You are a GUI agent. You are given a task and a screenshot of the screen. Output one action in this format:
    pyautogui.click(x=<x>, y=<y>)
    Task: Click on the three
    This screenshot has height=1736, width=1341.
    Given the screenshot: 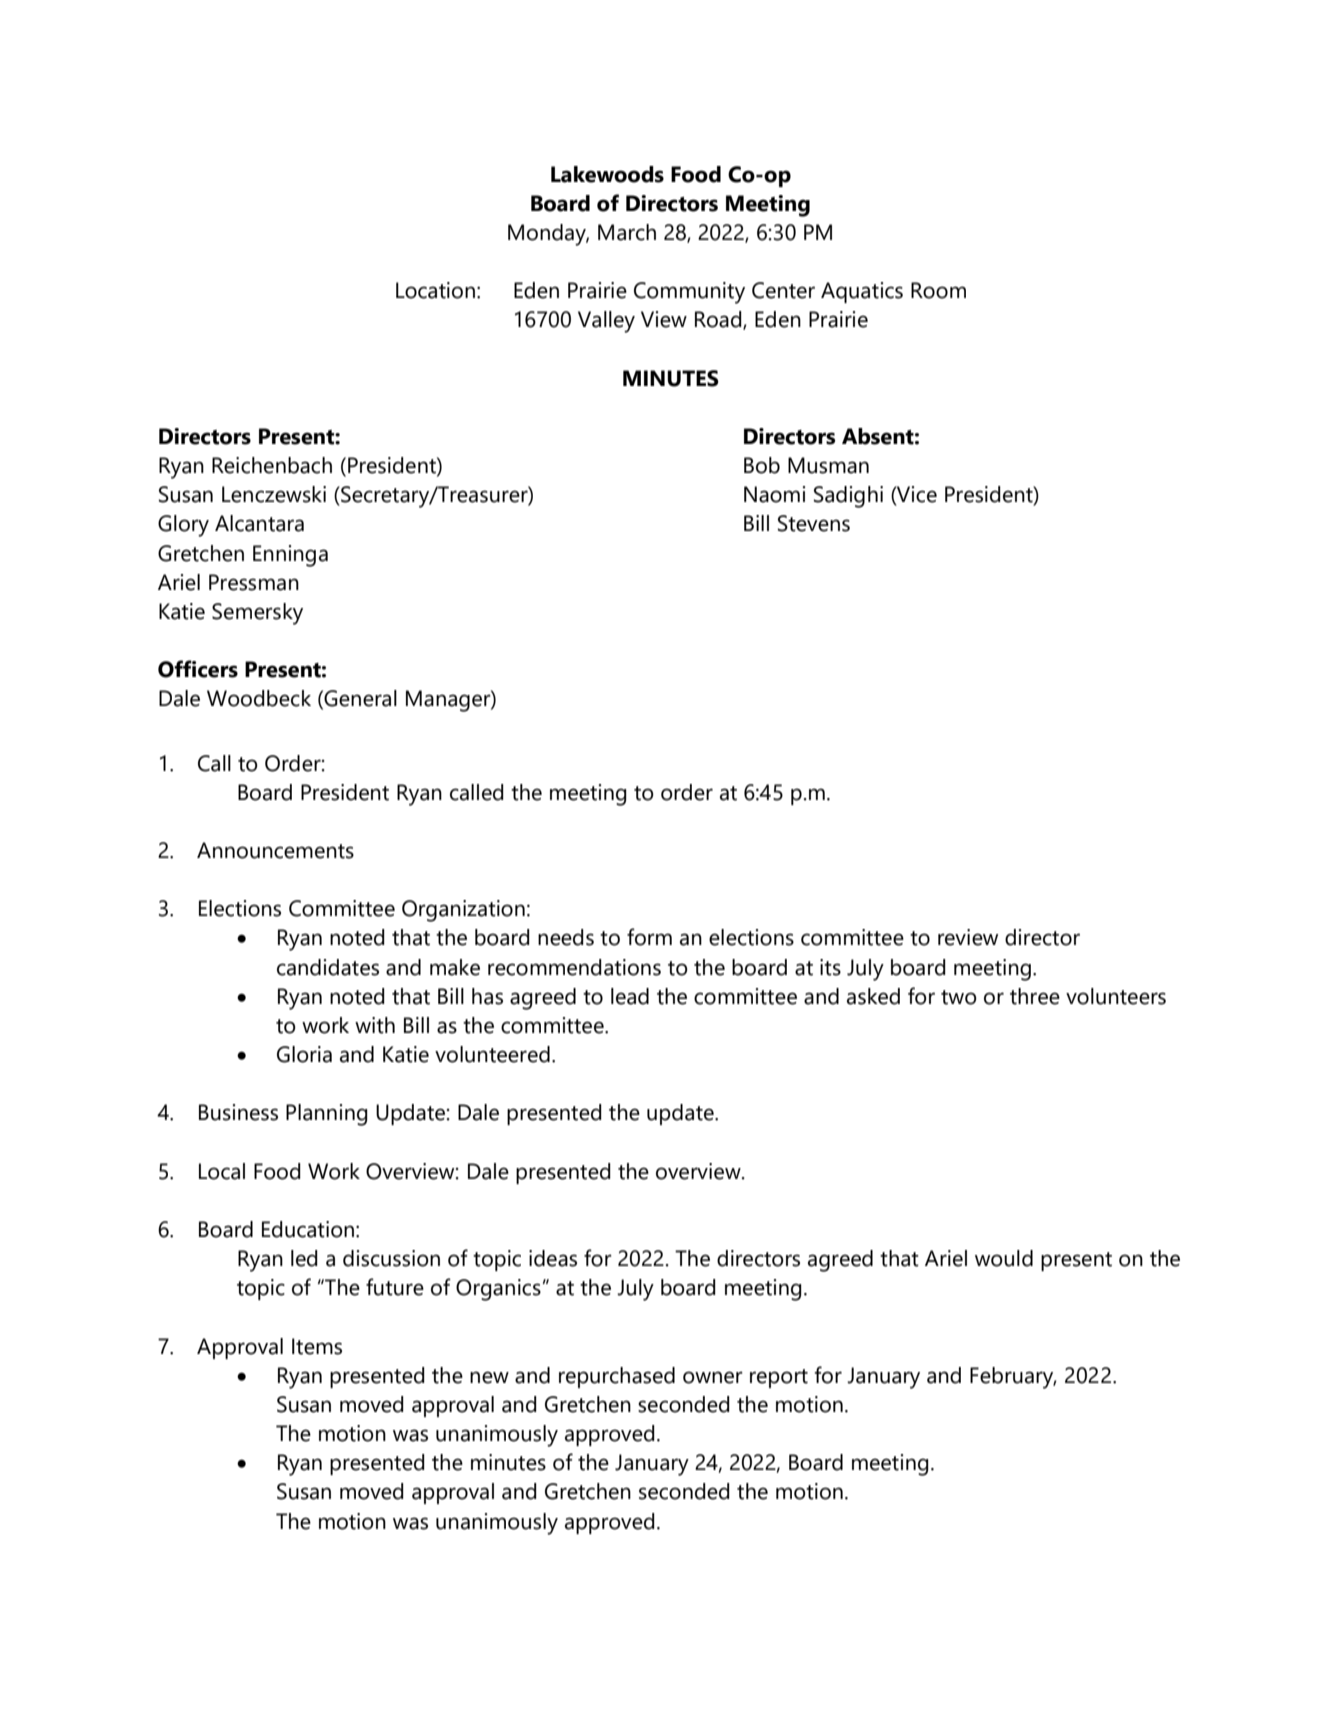 What is the action you would take?
    pyautogui.click(x=1035, y=996)
